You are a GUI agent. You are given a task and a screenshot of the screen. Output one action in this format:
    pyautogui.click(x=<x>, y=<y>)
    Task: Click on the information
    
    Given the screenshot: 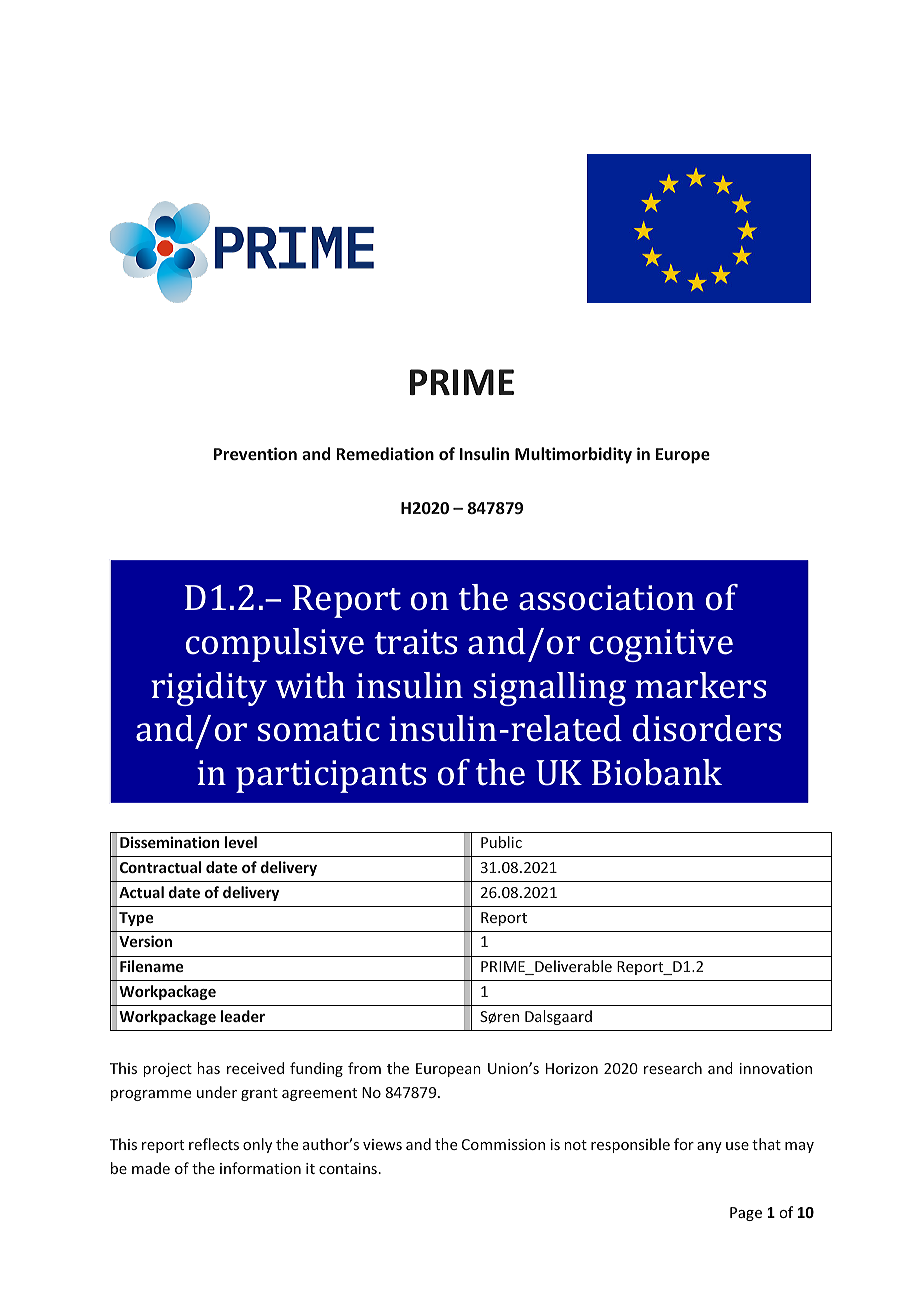 What is the action you would take?
    pyautogui.click(x=260, y=1168)
